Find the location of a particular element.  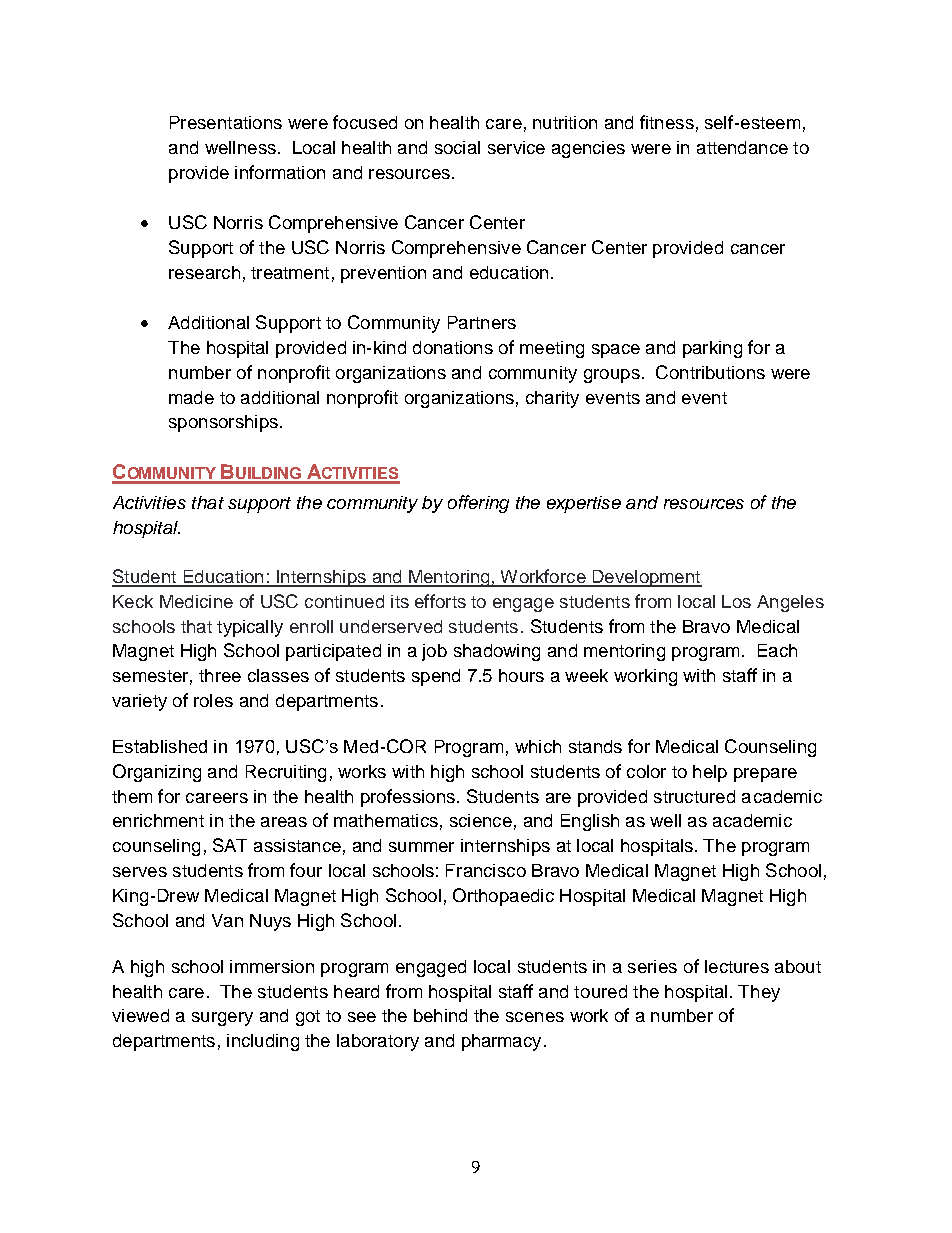

efforts is located at coordinates (440, 601).
